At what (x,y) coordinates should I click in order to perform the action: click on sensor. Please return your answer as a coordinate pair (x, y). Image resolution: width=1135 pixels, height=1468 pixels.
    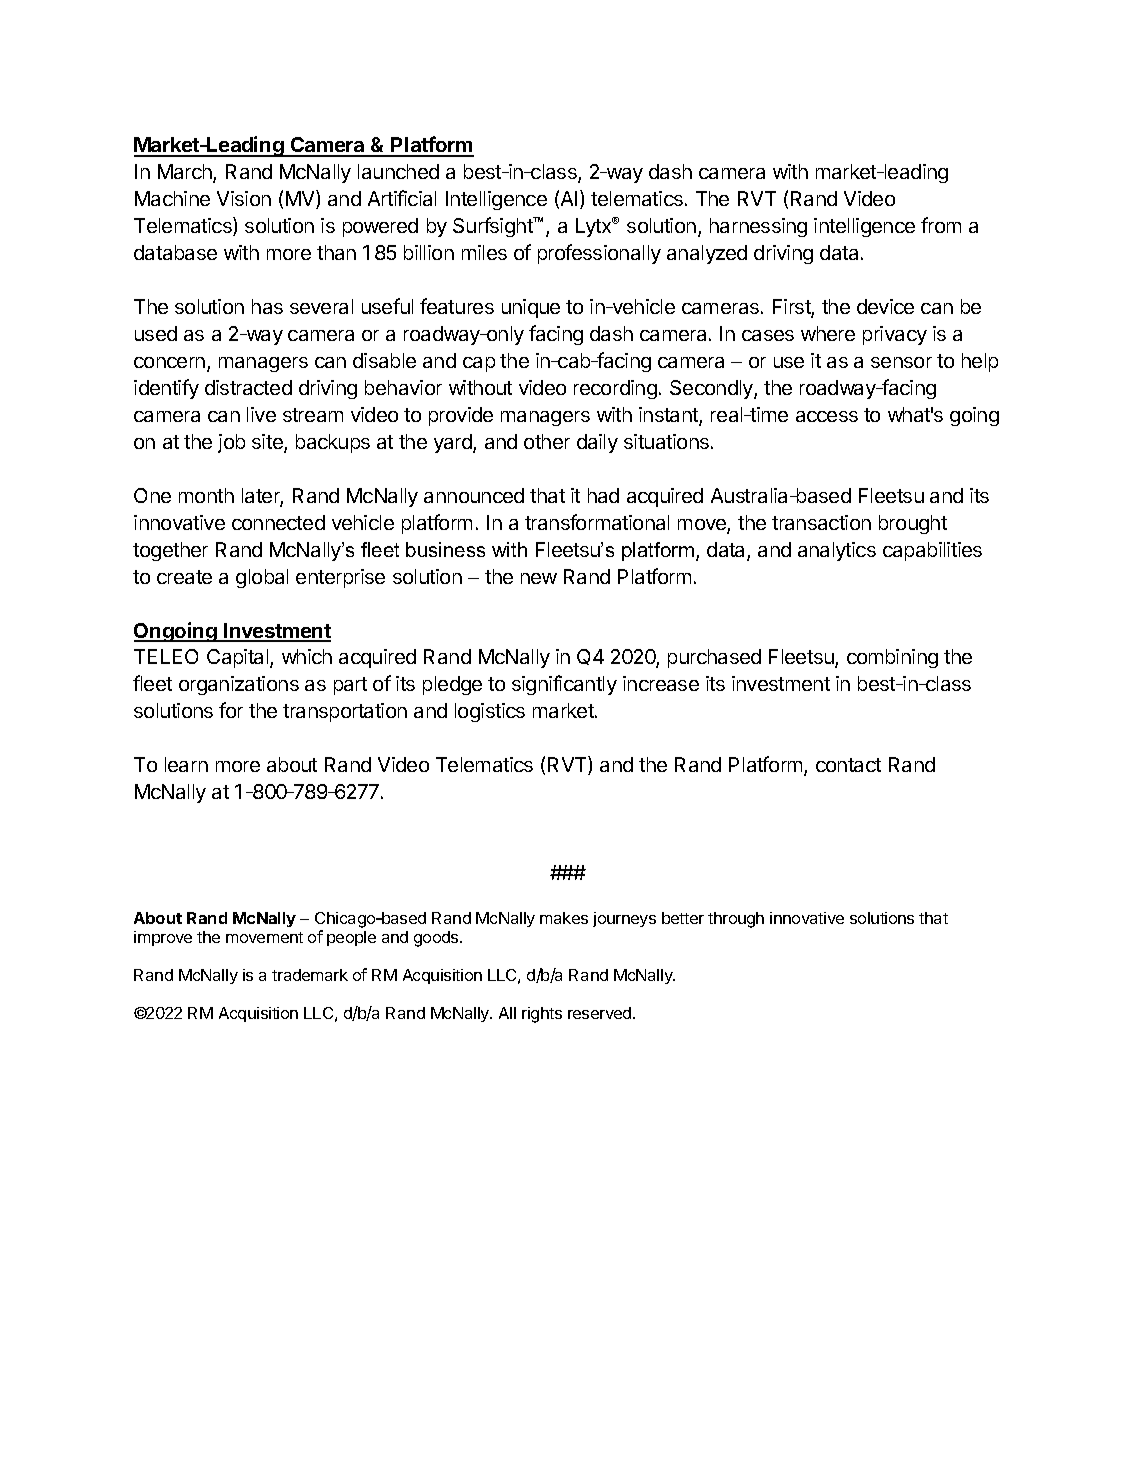
    Looking at the image, I should click on (901, 362).
